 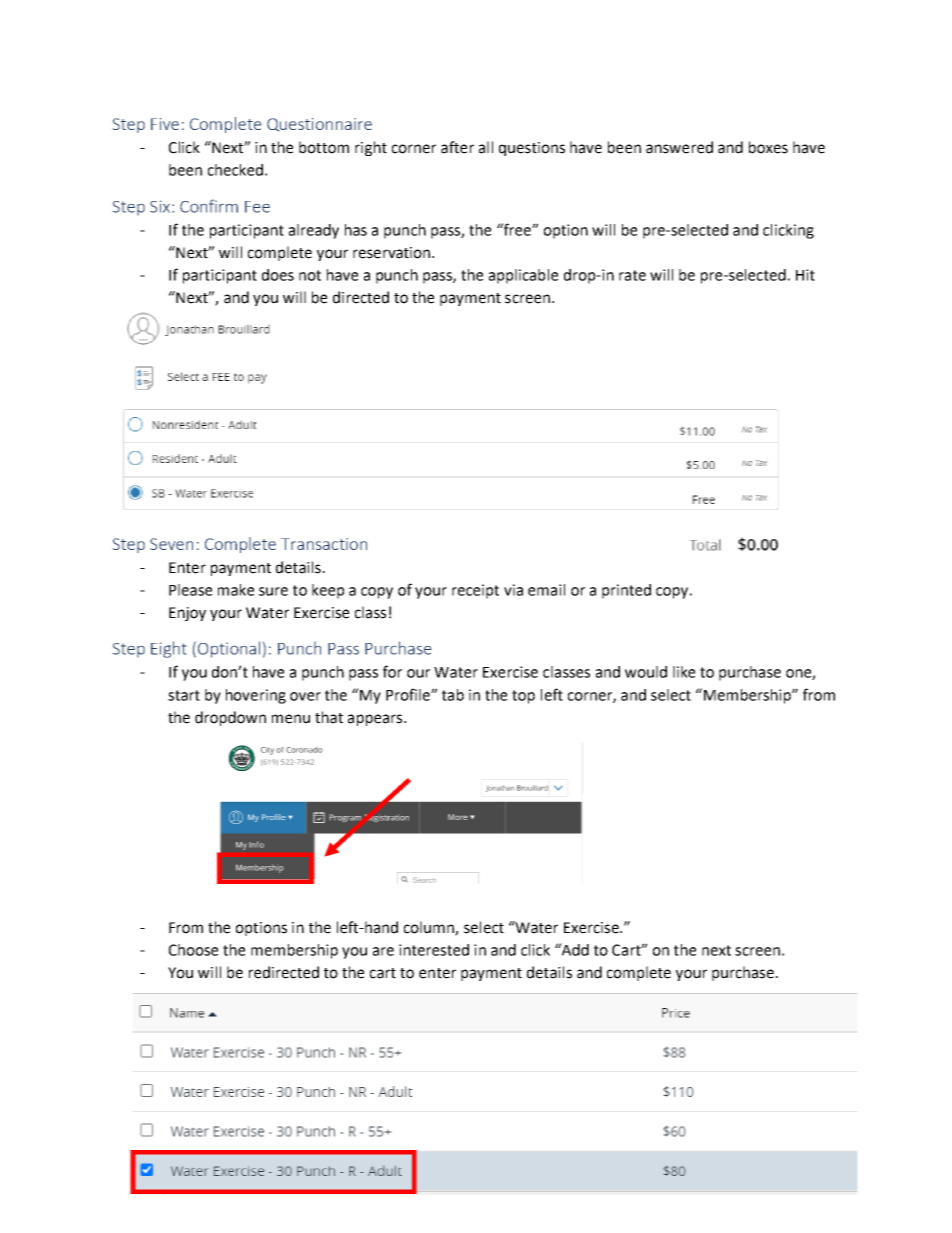 I want to click on checked, so click(x=235, y=170).
